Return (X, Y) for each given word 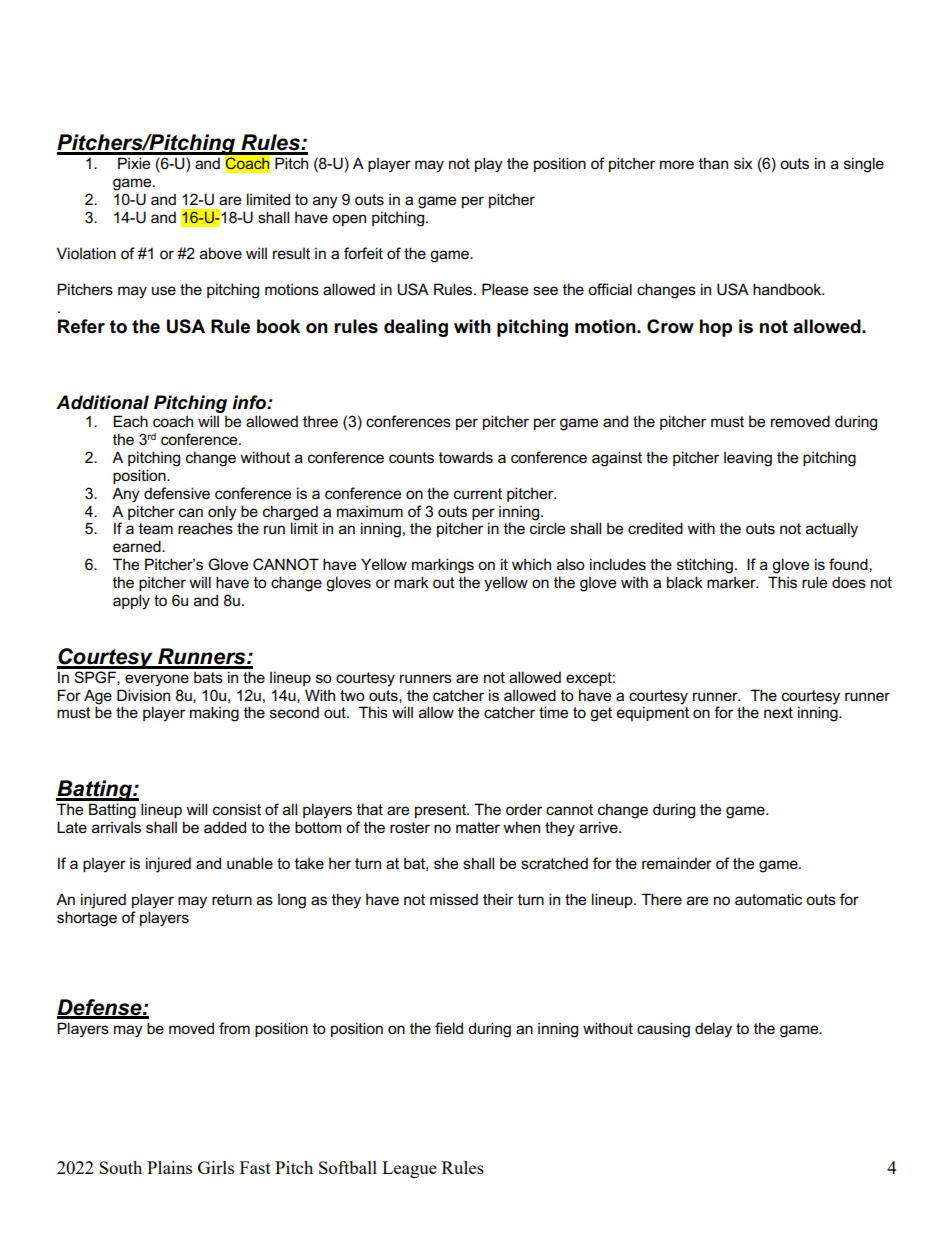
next (778, 712)
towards (466, 457)
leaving (748, 459)
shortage (87, 919)
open (349, 220)
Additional (102, 402)
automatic (768, 899)
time (553, 712)
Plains (169, 1167)
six (743, 163)
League (409, 1169)
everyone (157, 680)
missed (454, 899)
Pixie (134, 163)
